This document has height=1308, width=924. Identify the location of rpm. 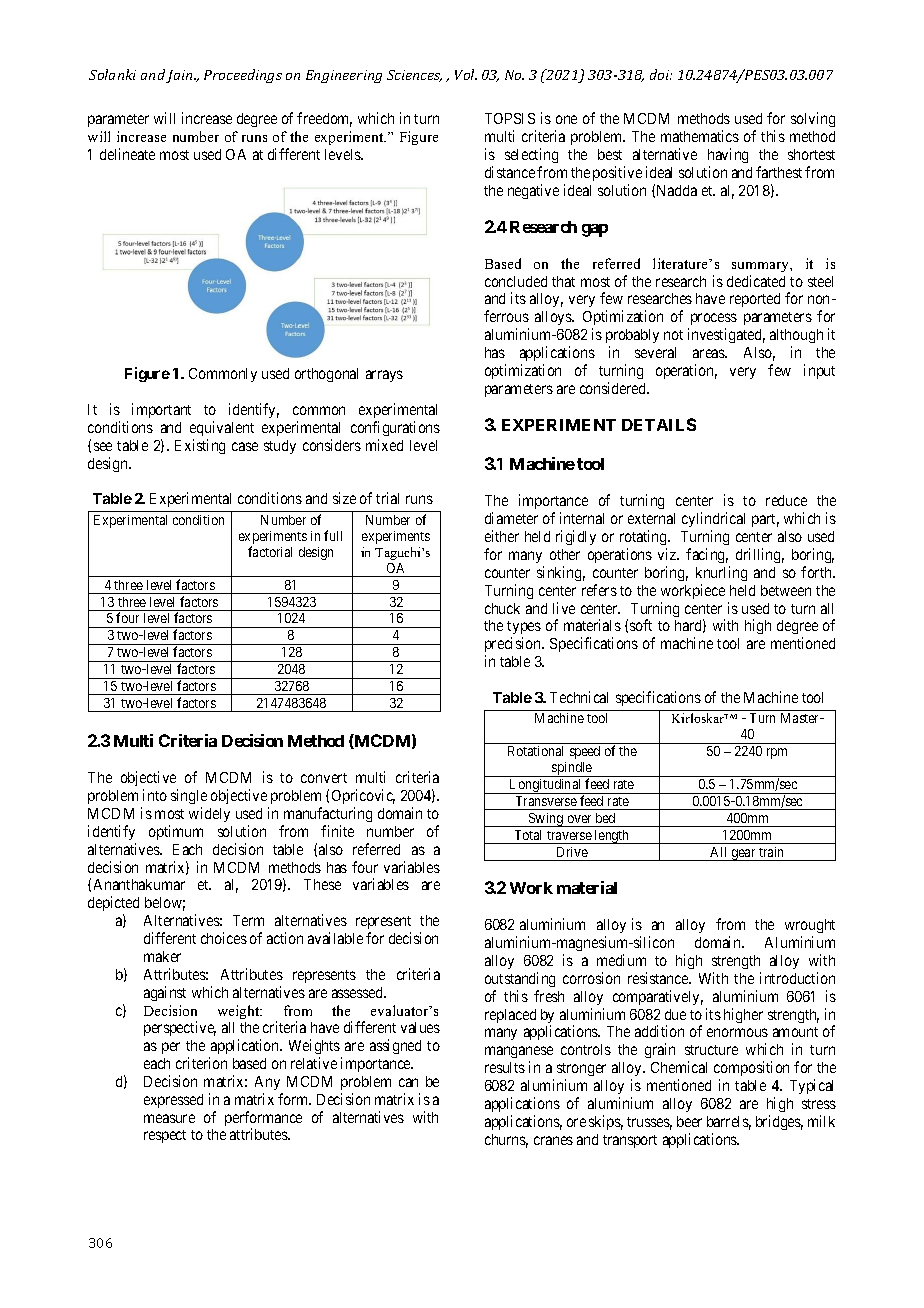
(777, 753).
